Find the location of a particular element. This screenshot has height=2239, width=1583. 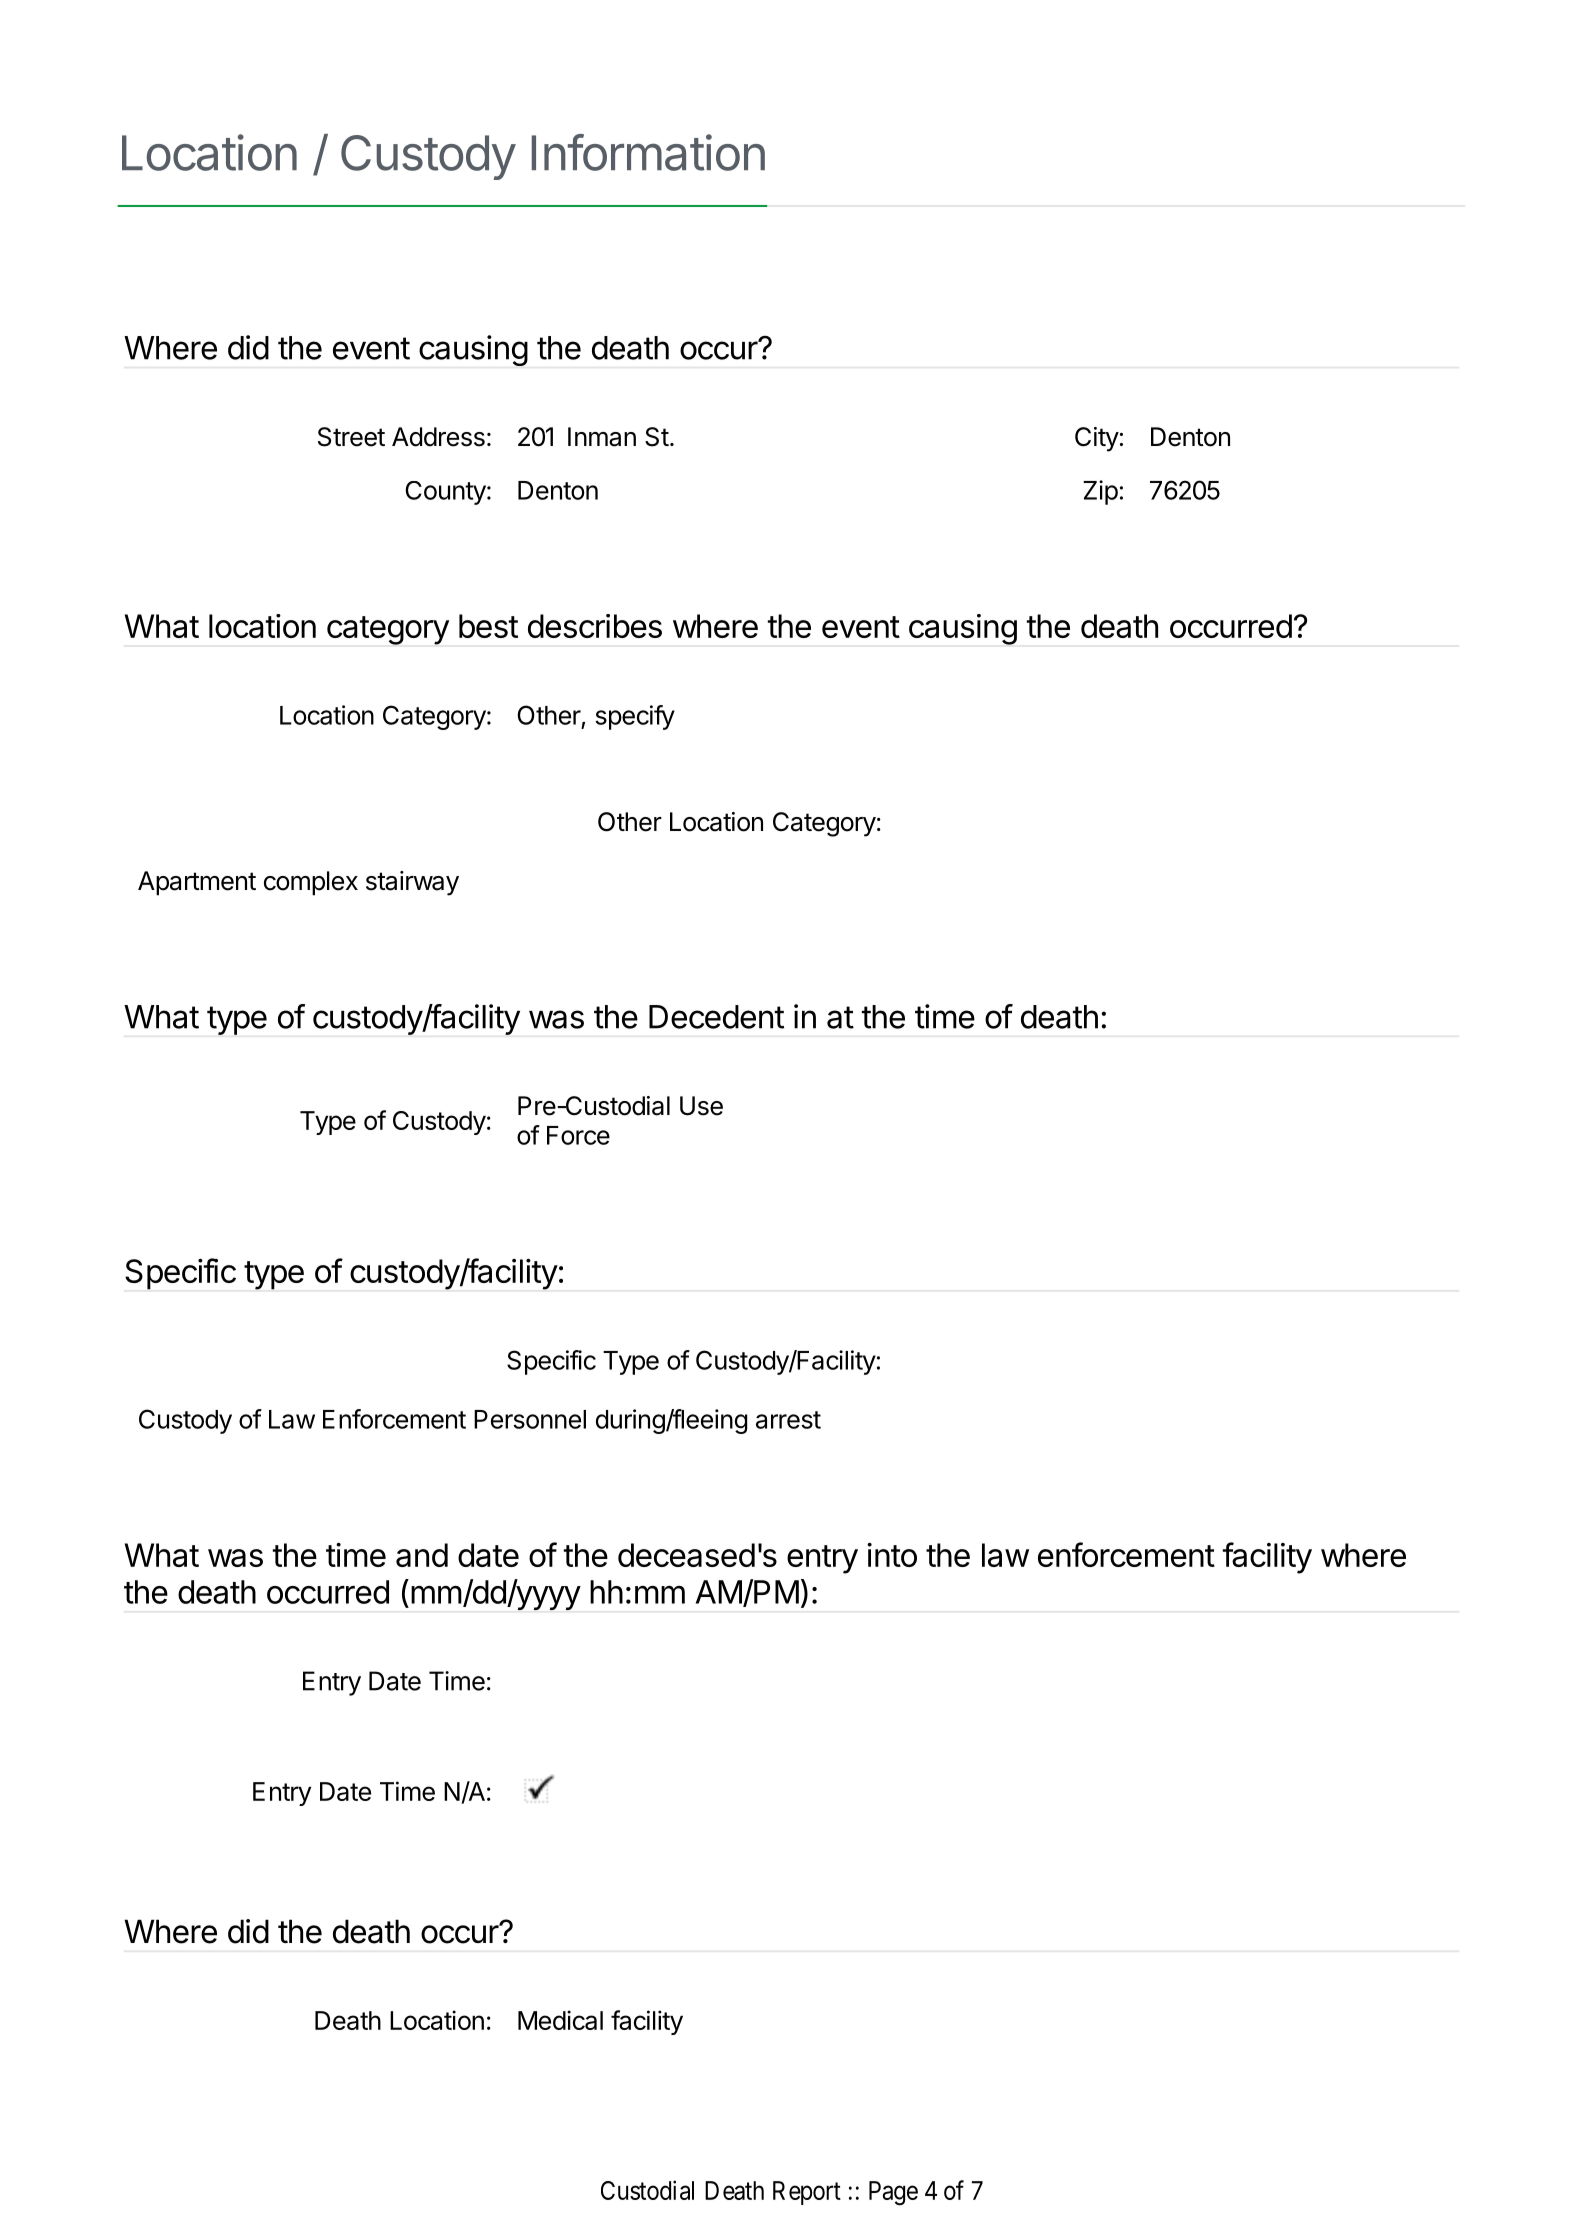

specify is located at coordinates (635, 717).
